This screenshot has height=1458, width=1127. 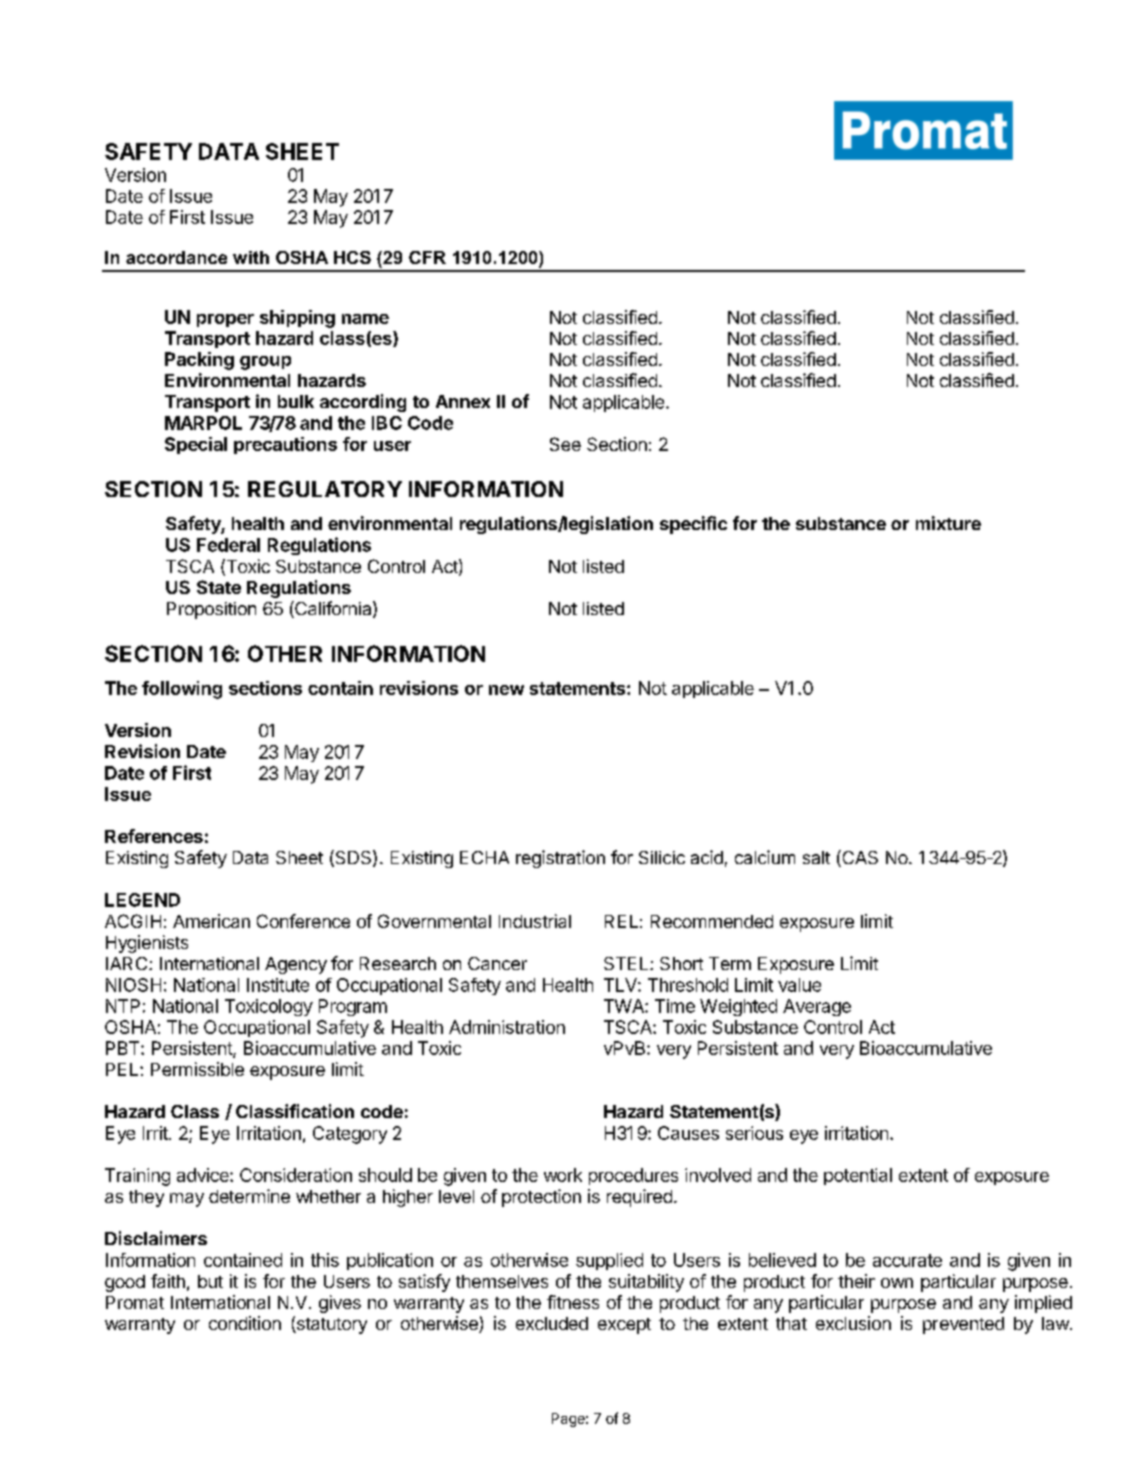 What do you see at coordinates (948, 523) in the screenshot?
I see `mixture` at bounding box center [948, 523].
